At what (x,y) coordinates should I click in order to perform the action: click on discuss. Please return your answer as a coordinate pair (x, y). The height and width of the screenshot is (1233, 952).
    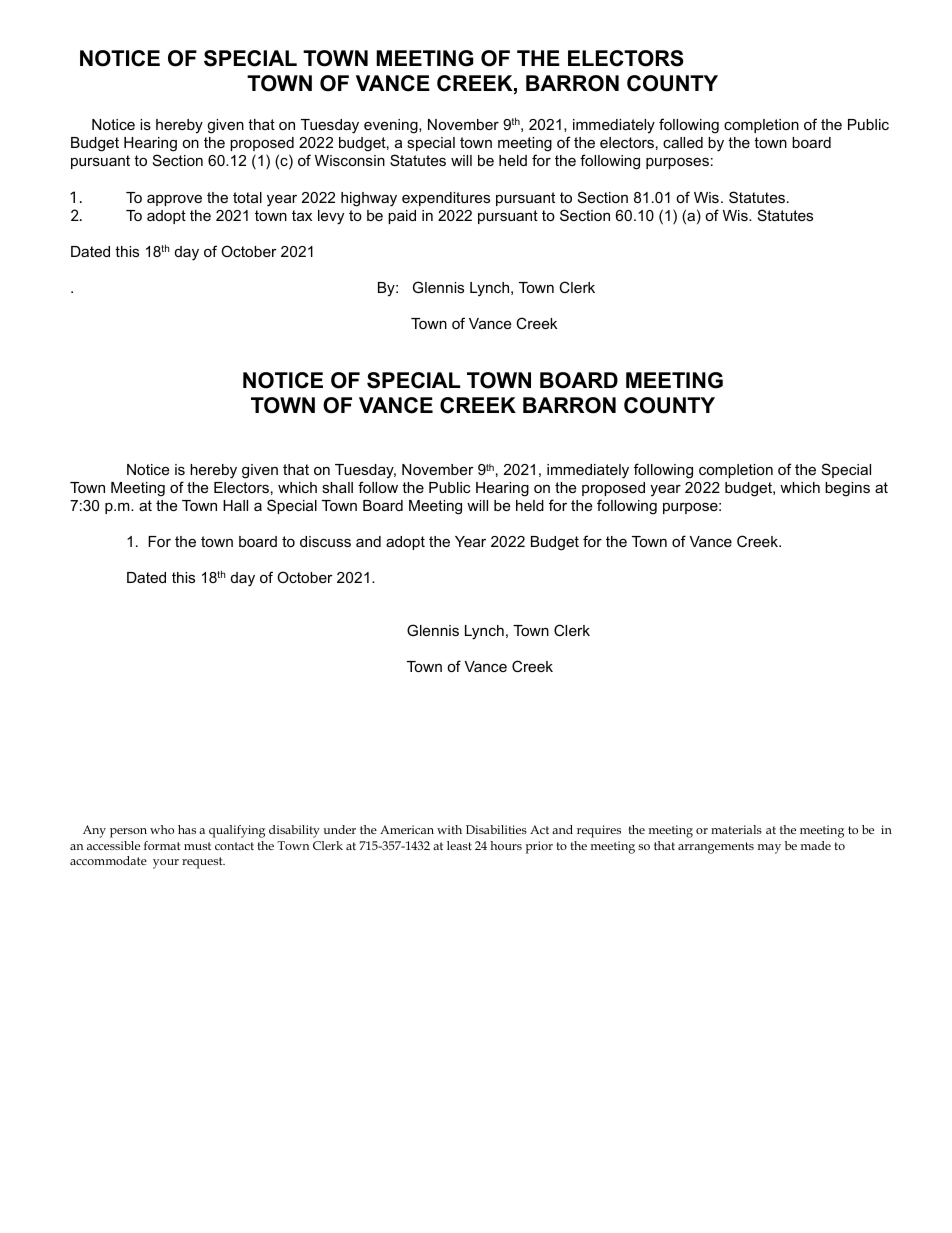
    Looking at the image, I should click on (325, 541).
